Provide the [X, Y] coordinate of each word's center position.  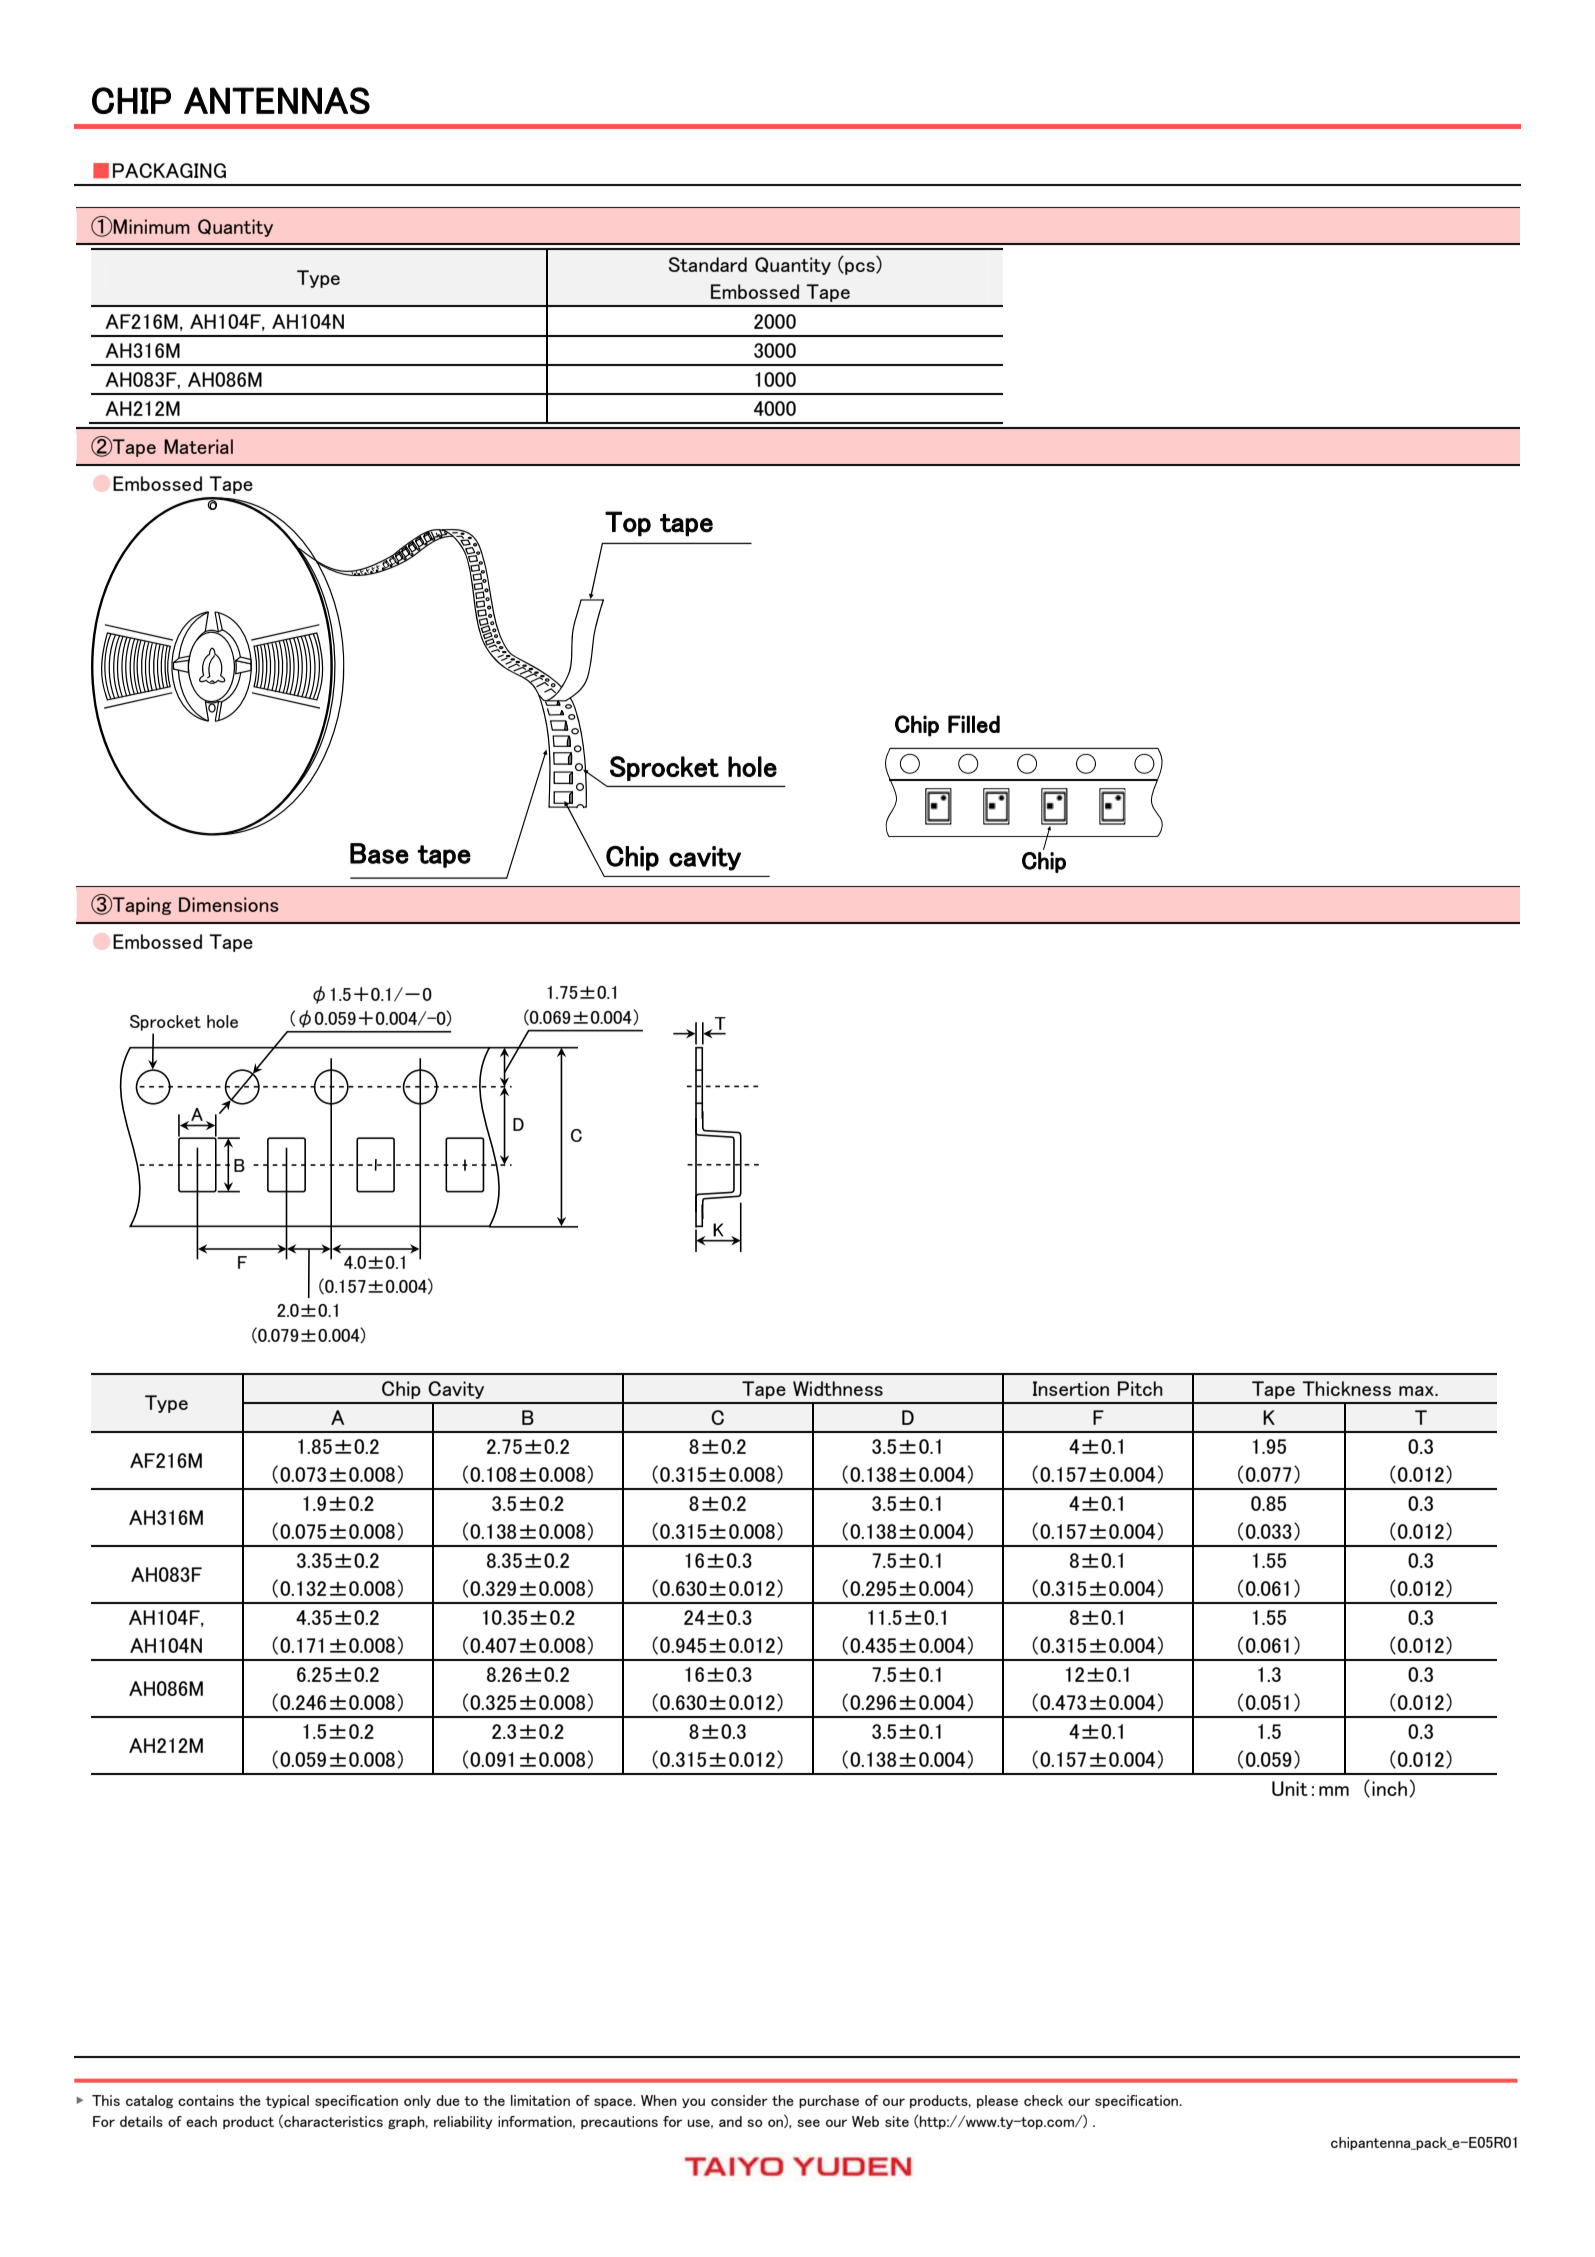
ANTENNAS [277, 100]
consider [739, 2100]
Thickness [1346, 1388]
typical [287, 2101]
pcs [860, 268]
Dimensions [229, 904]
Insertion [1071, 1388]
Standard [708, 264]
